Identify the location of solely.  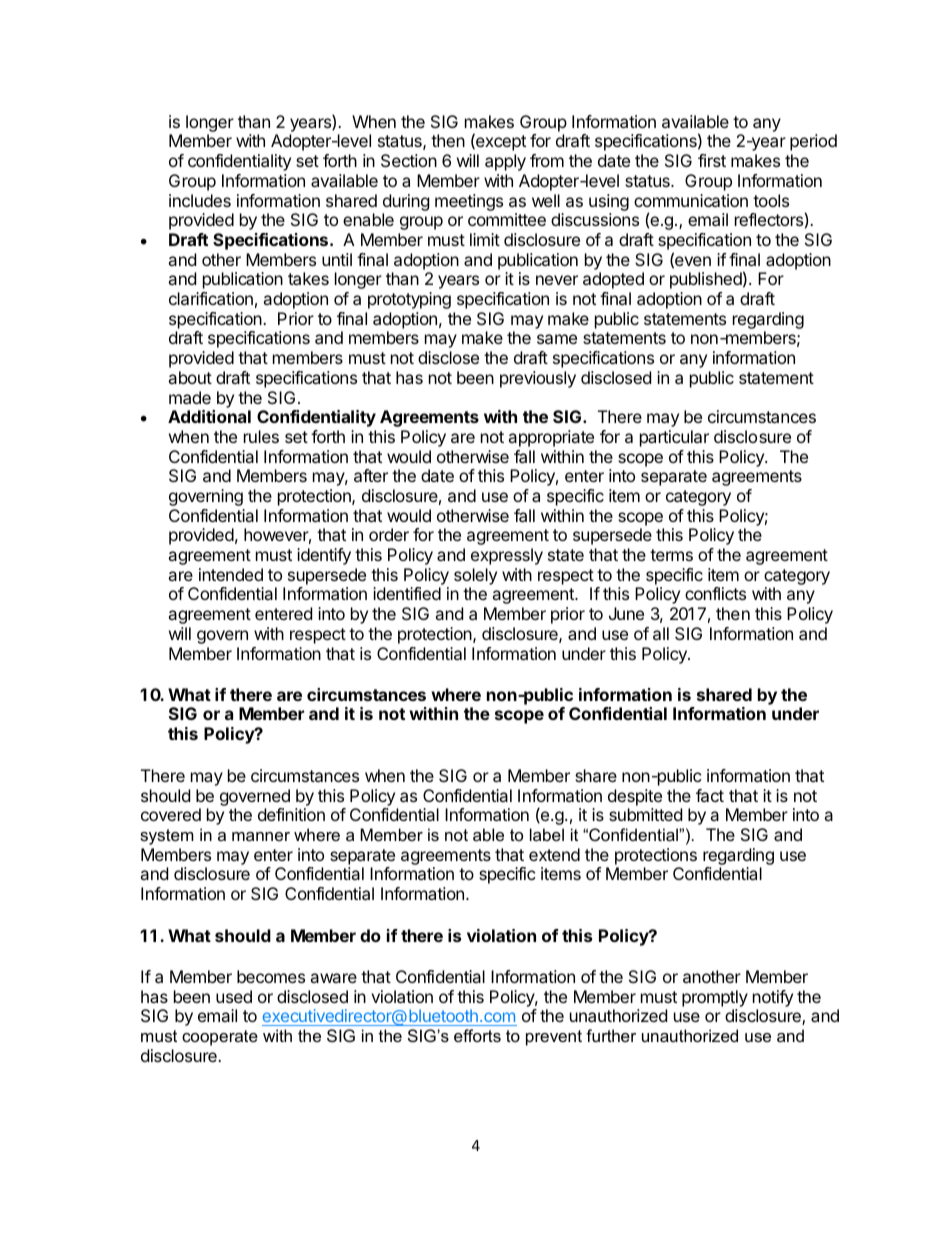
(475, 576).
